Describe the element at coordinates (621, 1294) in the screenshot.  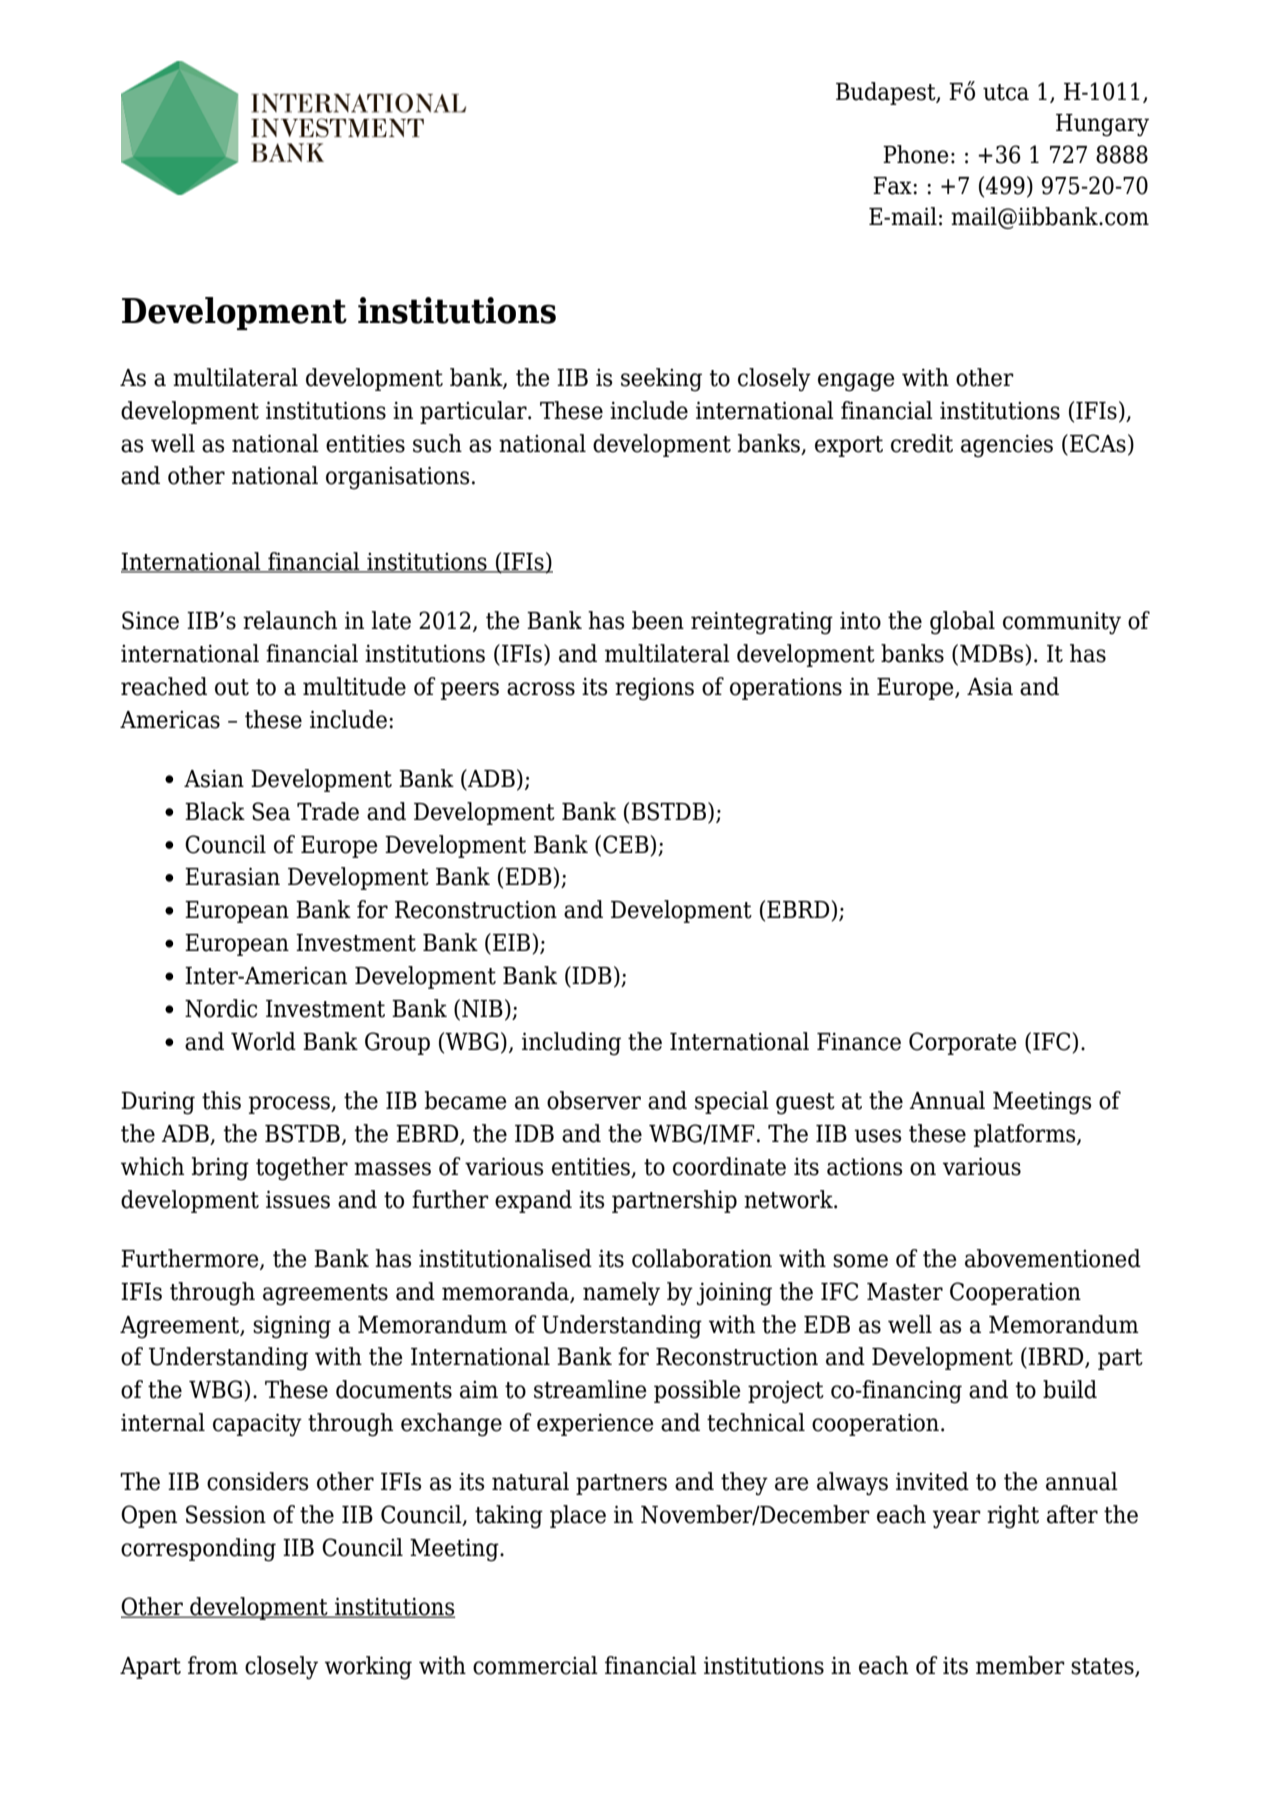
I see `namely` at that location.
